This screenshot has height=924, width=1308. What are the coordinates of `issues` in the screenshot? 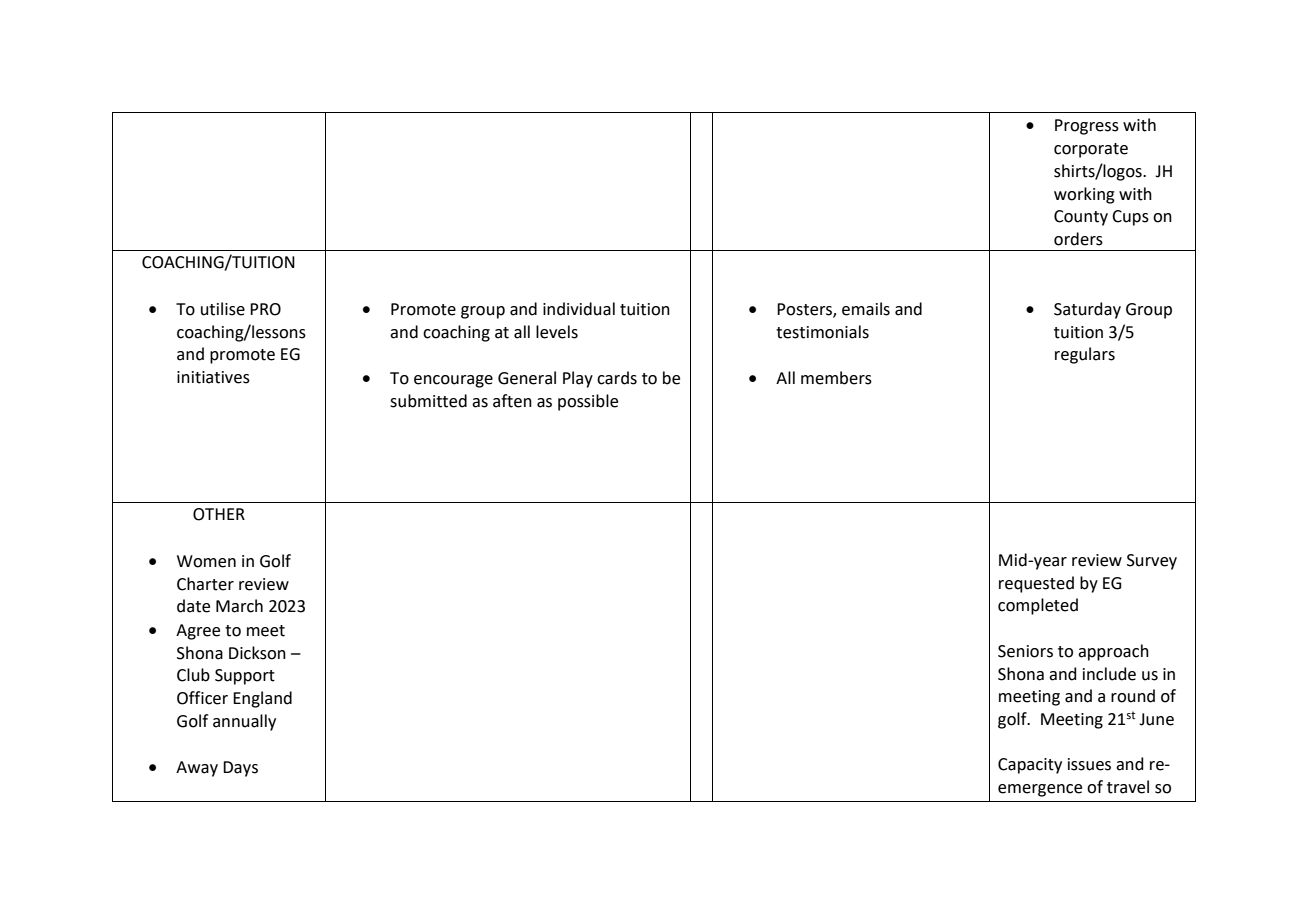 It's located at (1089, 764).
